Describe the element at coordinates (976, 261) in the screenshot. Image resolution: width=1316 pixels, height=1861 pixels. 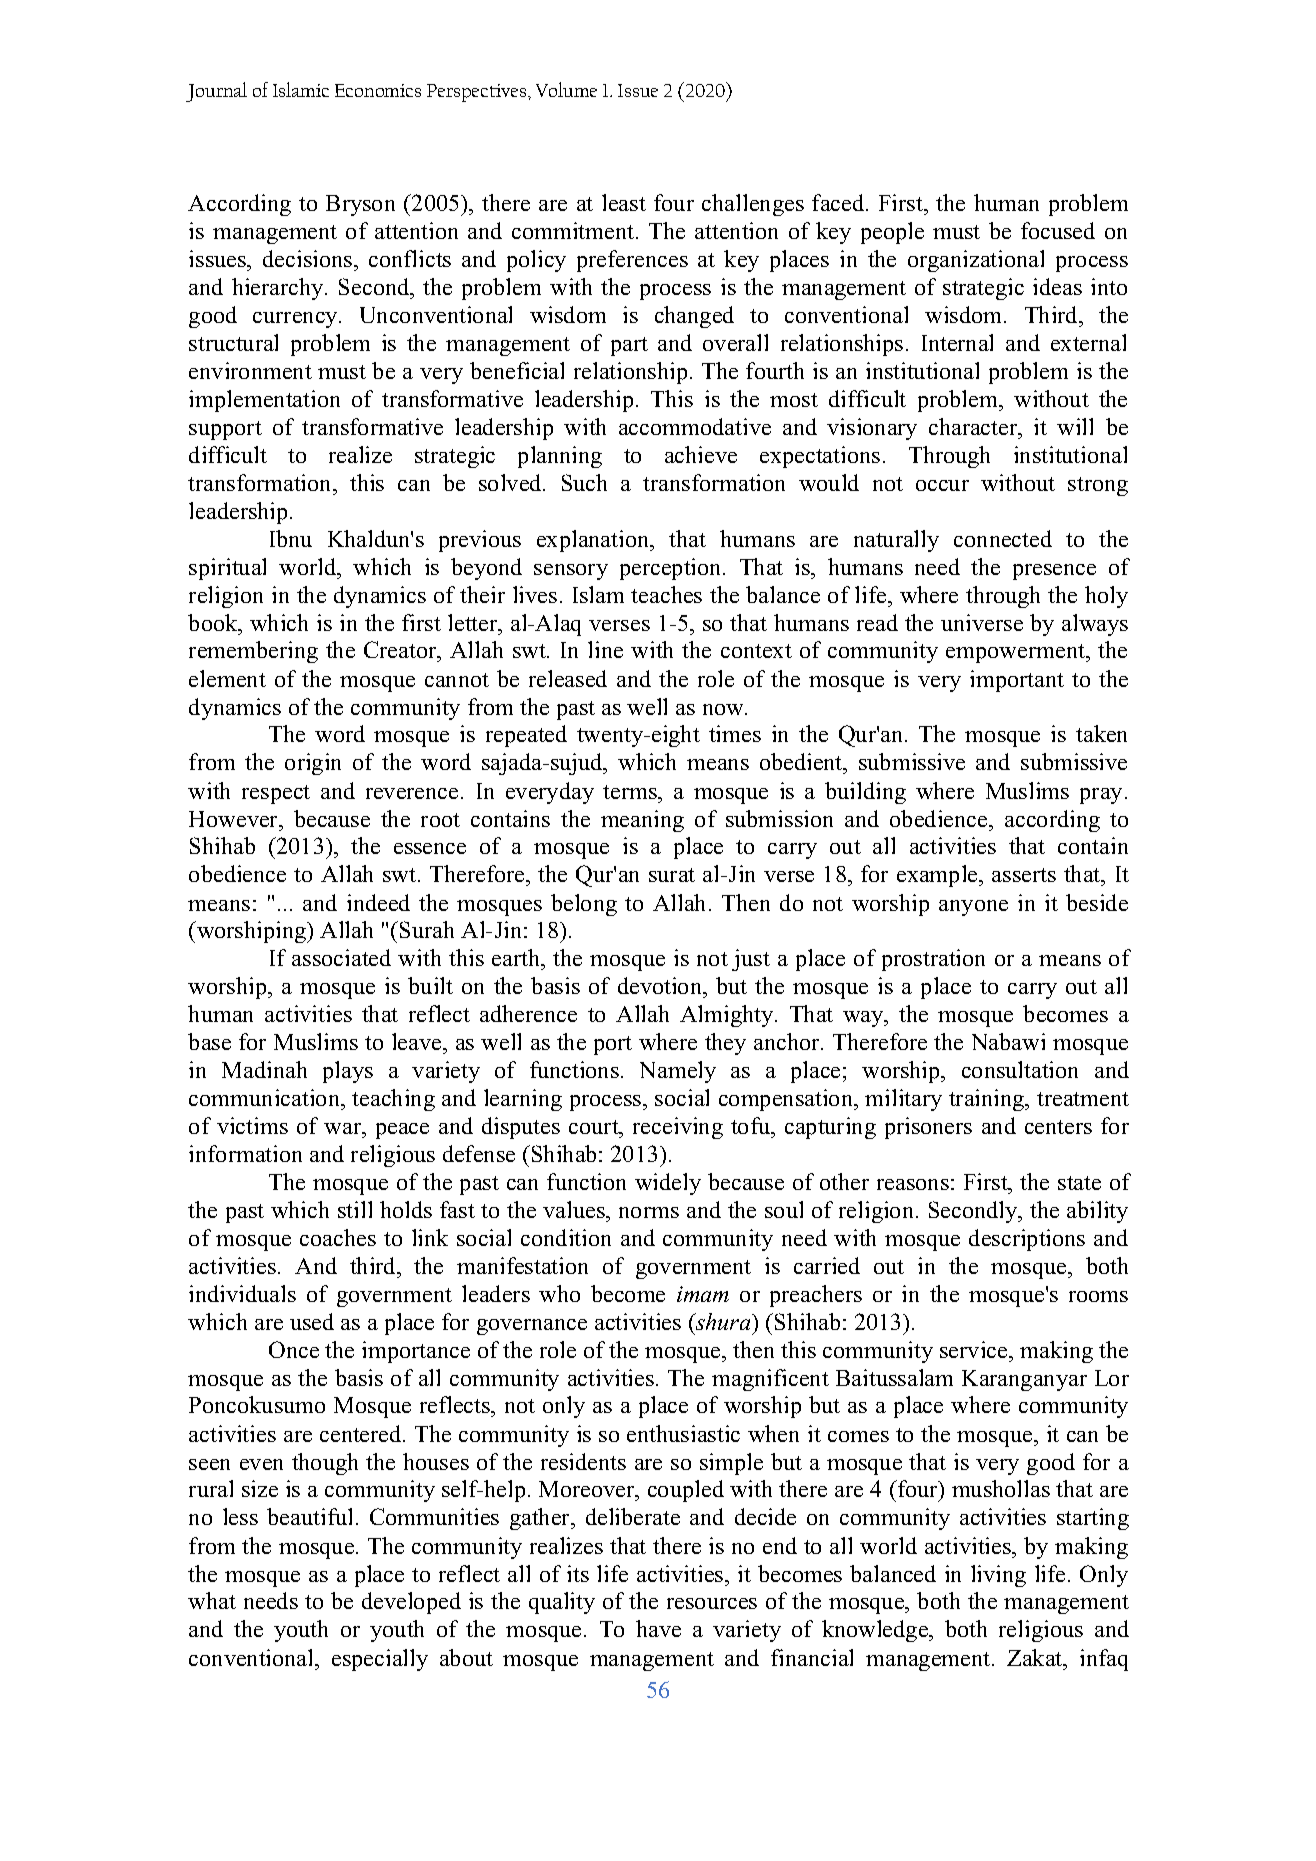
I see `organizational` at that location.
